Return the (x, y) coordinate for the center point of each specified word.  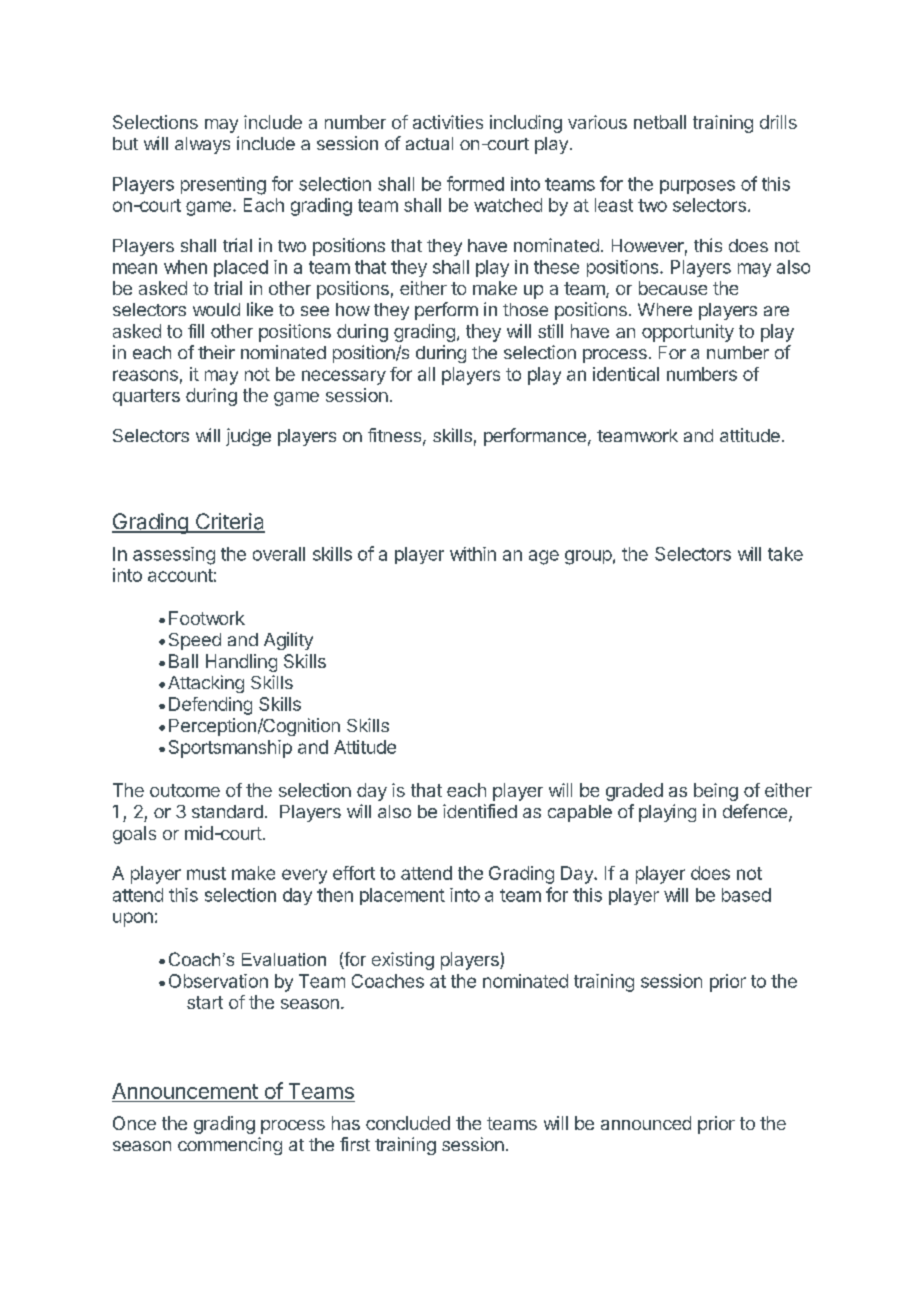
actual (429, 143)
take (785, 554)
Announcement (185, 1092)
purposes (697, 187)
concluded (408, 1123)
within (473, 554)
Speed (195, 641)
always (202, 145)
